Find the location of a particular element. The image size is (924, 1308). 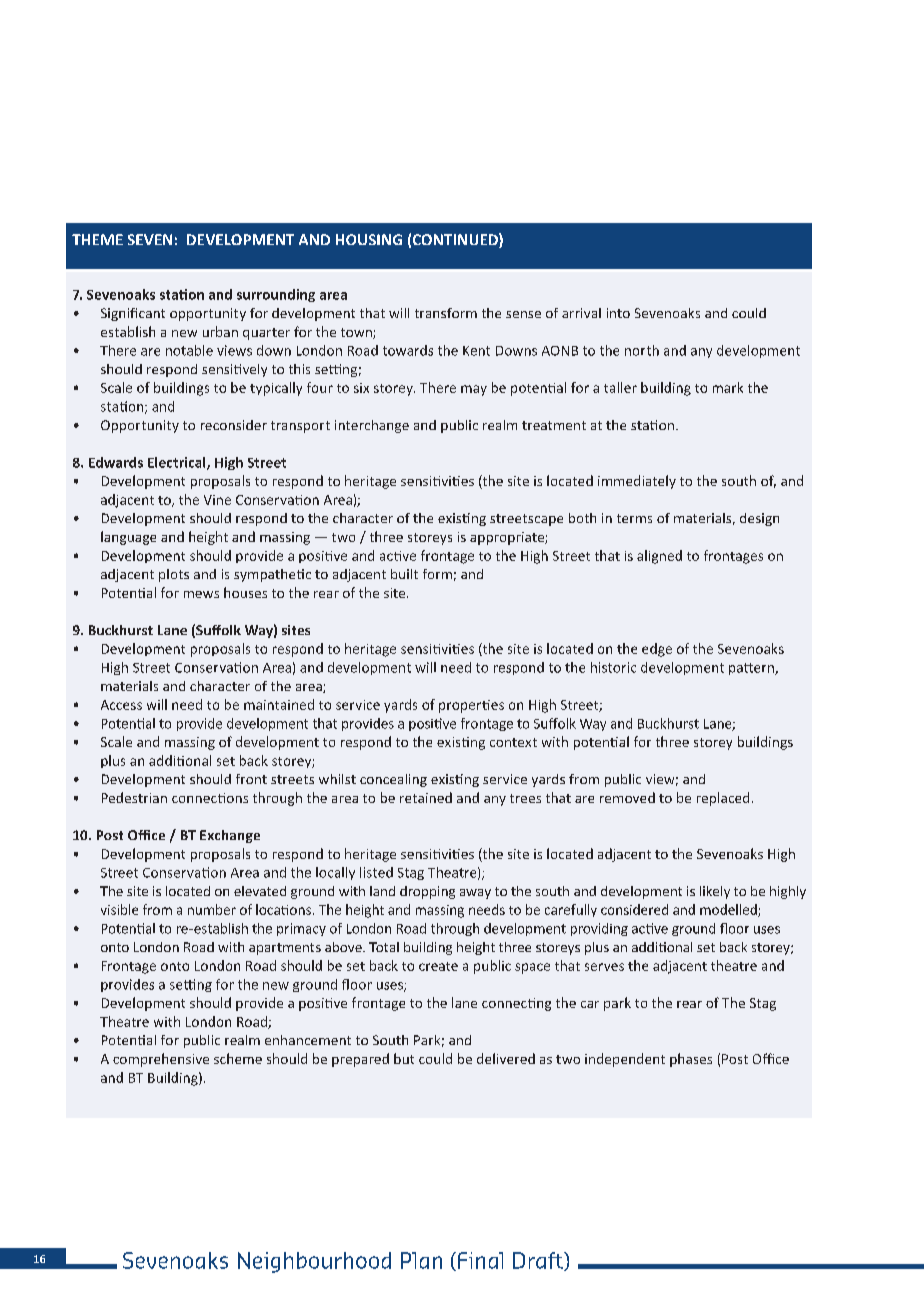

create is located at coordinates (438, 966).
